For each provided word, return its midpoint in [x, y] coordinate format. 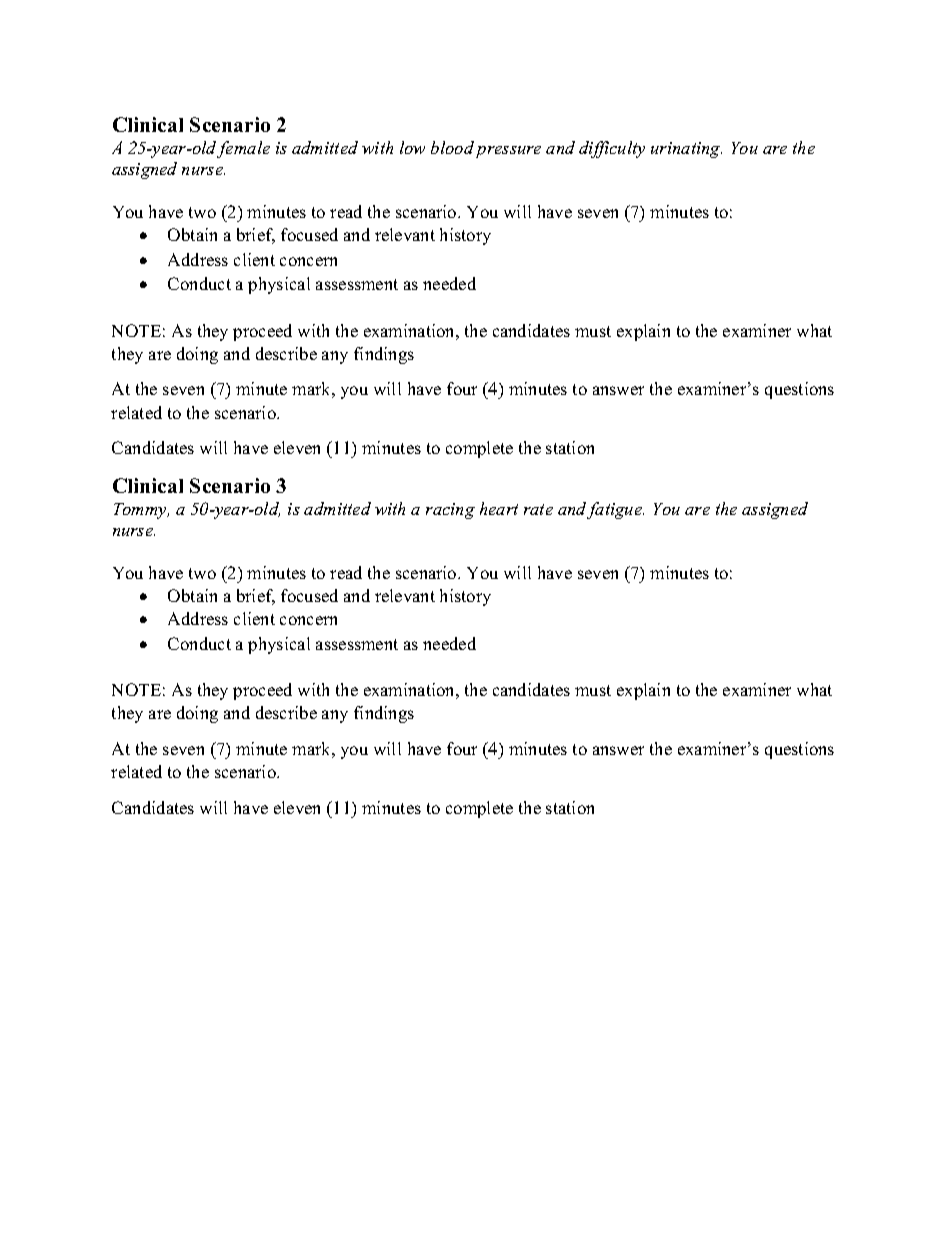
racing [450, 511]
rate [538, 509]
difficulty [612, 149]
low [412, 147]
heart [499, 508]
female [243, 149]
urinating [686, 150]
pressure [508, 152]
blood [452, 147]
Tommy [141, 511]
